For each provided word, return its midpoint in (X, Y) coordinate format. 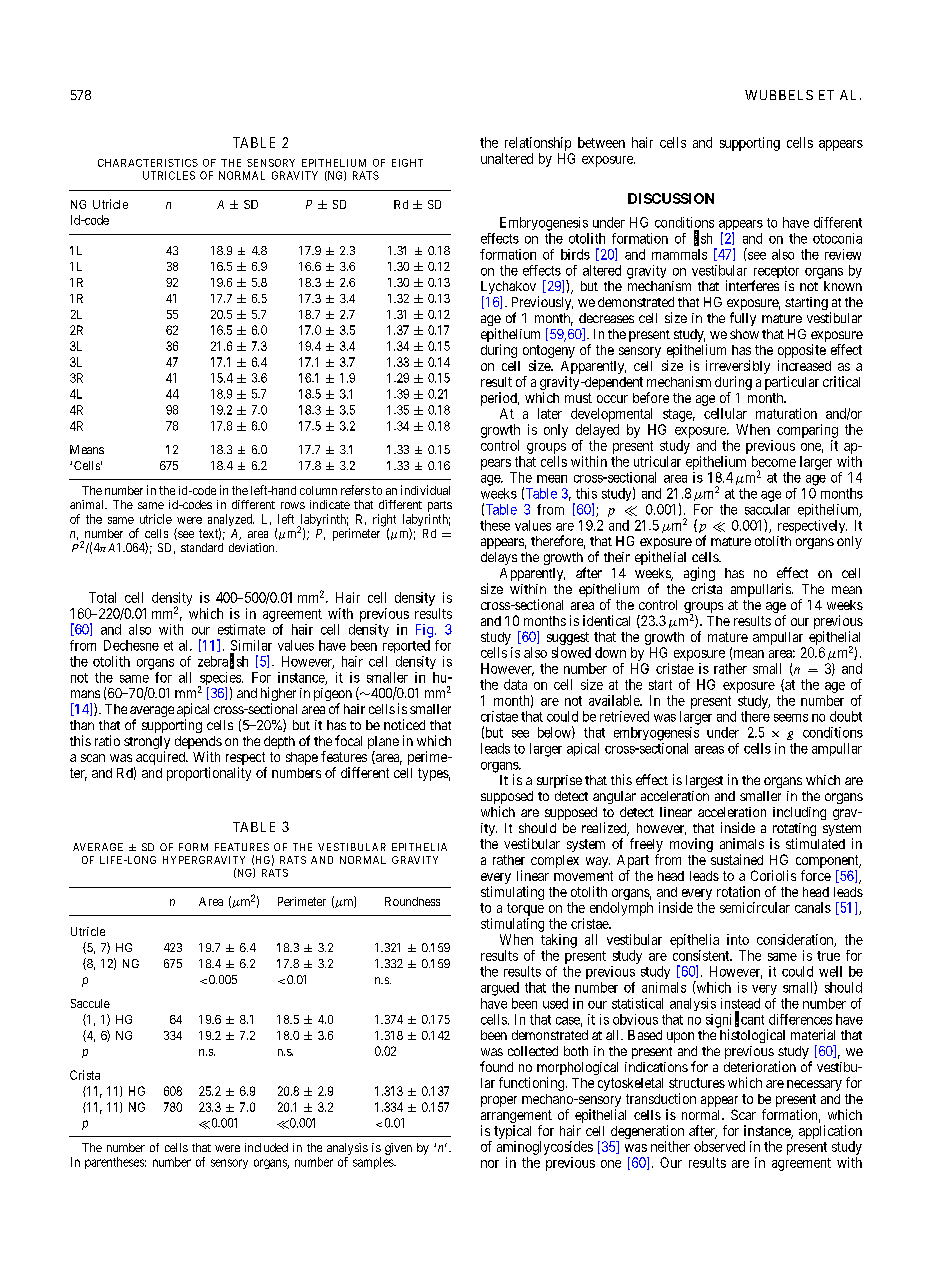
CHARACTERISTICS (148, 163)
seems (791, 718)
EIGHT (407, 163)
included (266, 1147)
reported (406, 646)
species (220, 680)
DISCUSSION (671, 198)
